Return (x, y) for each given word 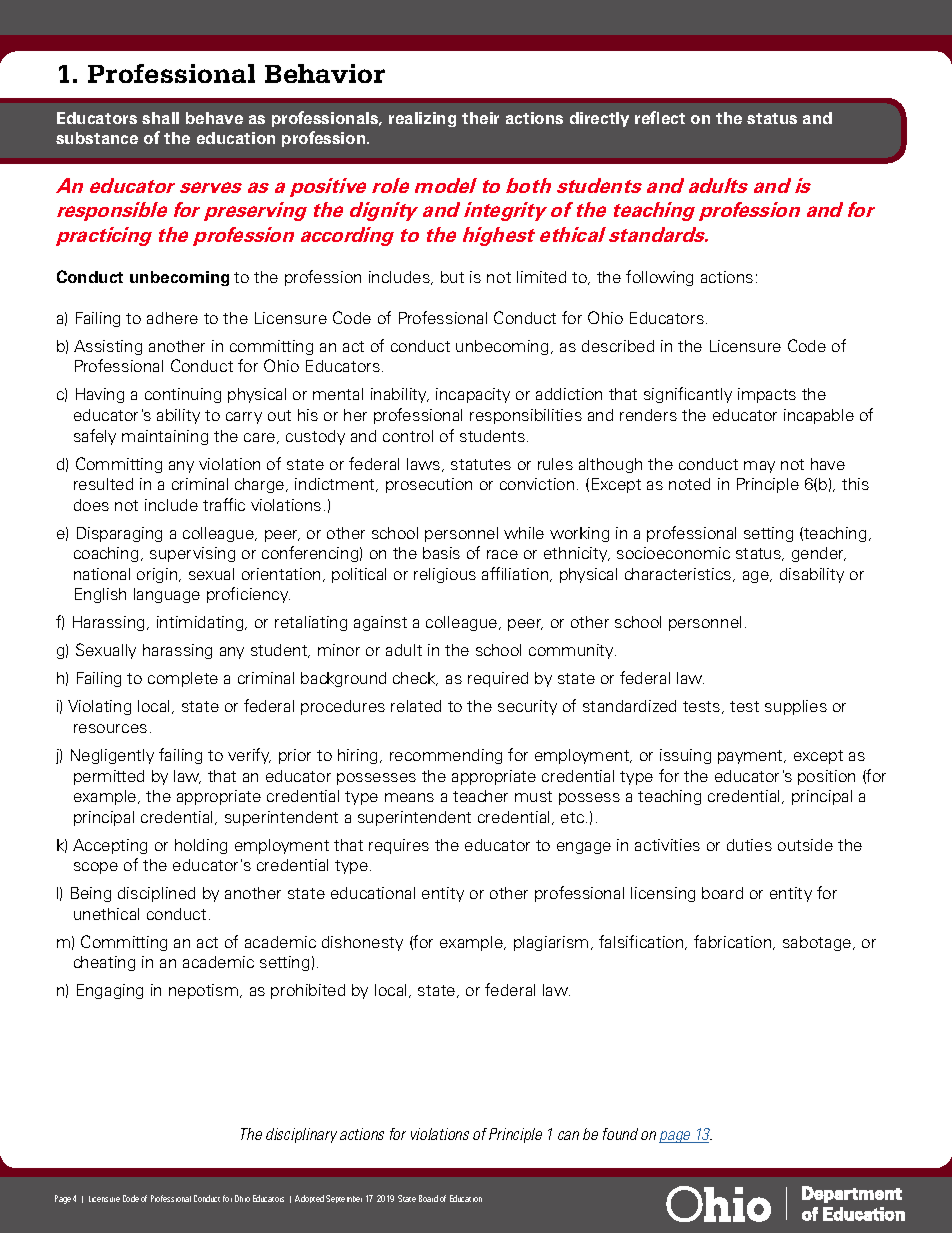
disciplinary (301, 1135)
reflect (660, 117)
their (480, 118)
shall (160, 118)
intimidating (201, 623)
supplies (796, 707)
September (344, 1199)
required (498, 679)
